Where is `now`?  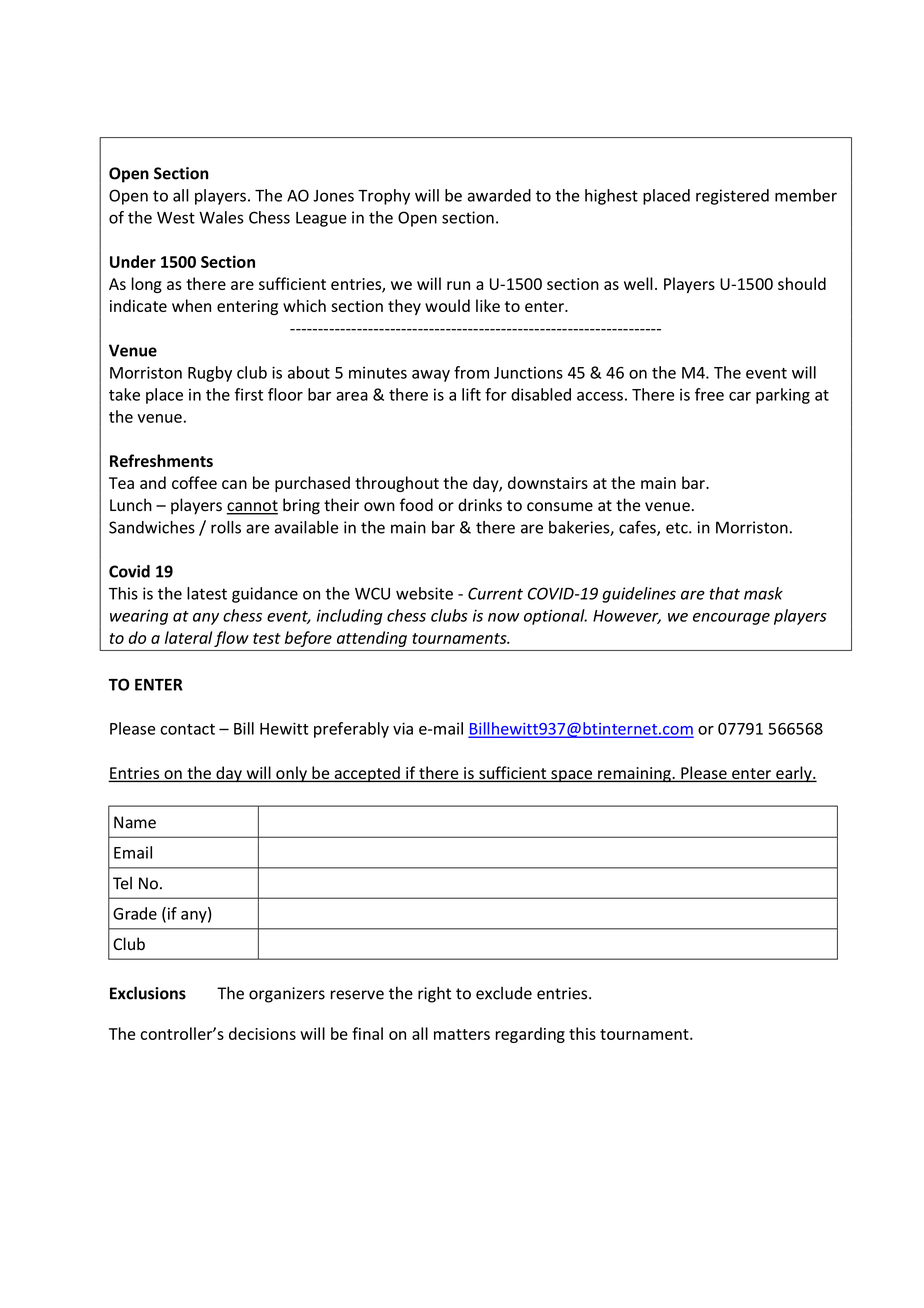
now is located at coordinates (504, 617).
